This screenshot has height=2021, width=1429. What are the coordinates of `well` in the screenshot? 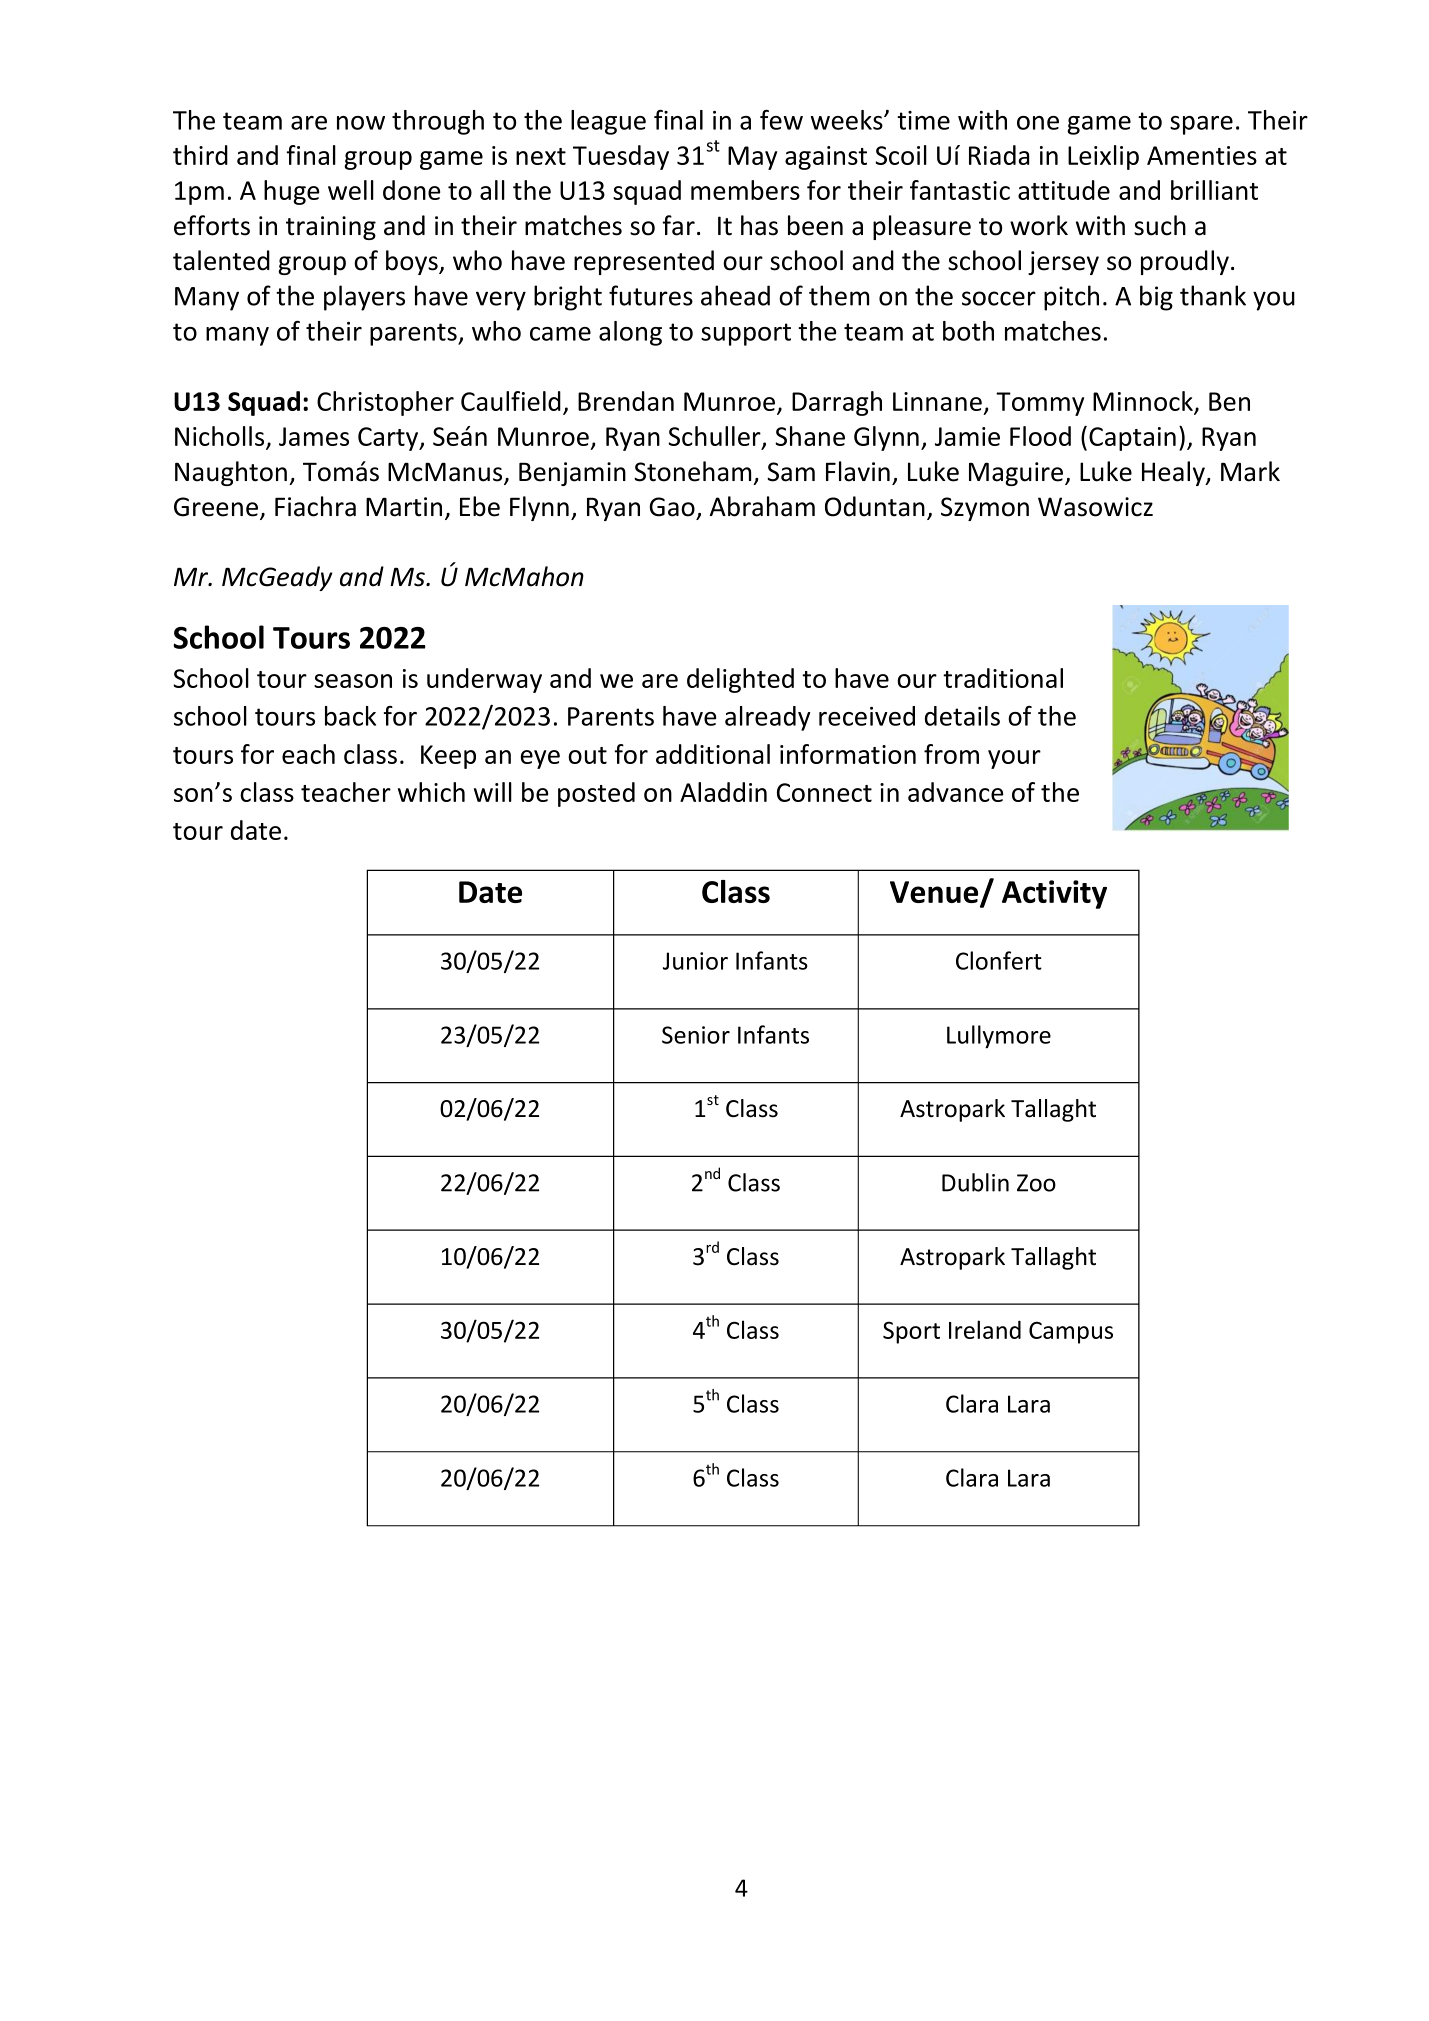 It's located at (351, 190).
